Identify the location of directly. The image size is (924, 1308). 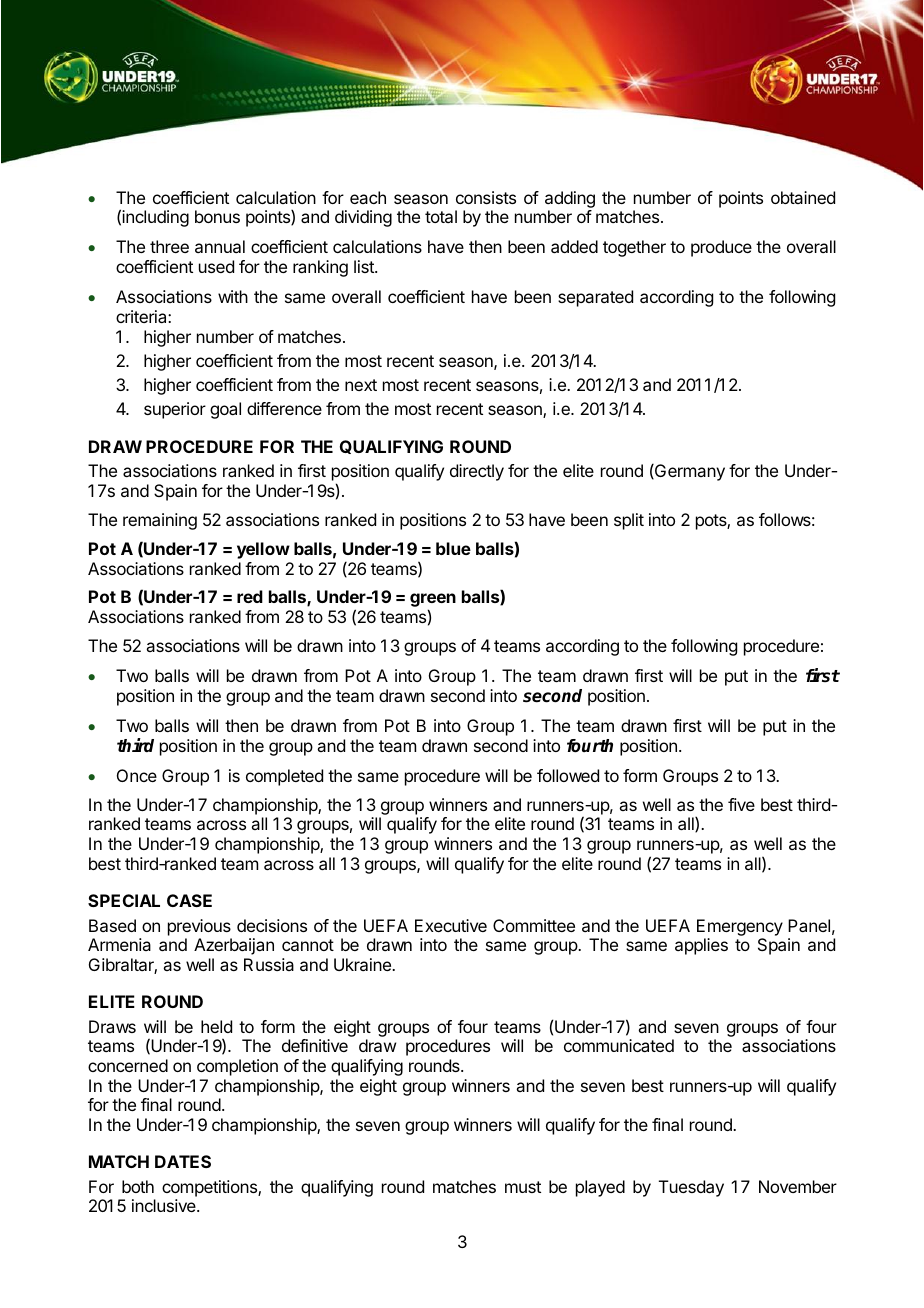
(477, 472).
